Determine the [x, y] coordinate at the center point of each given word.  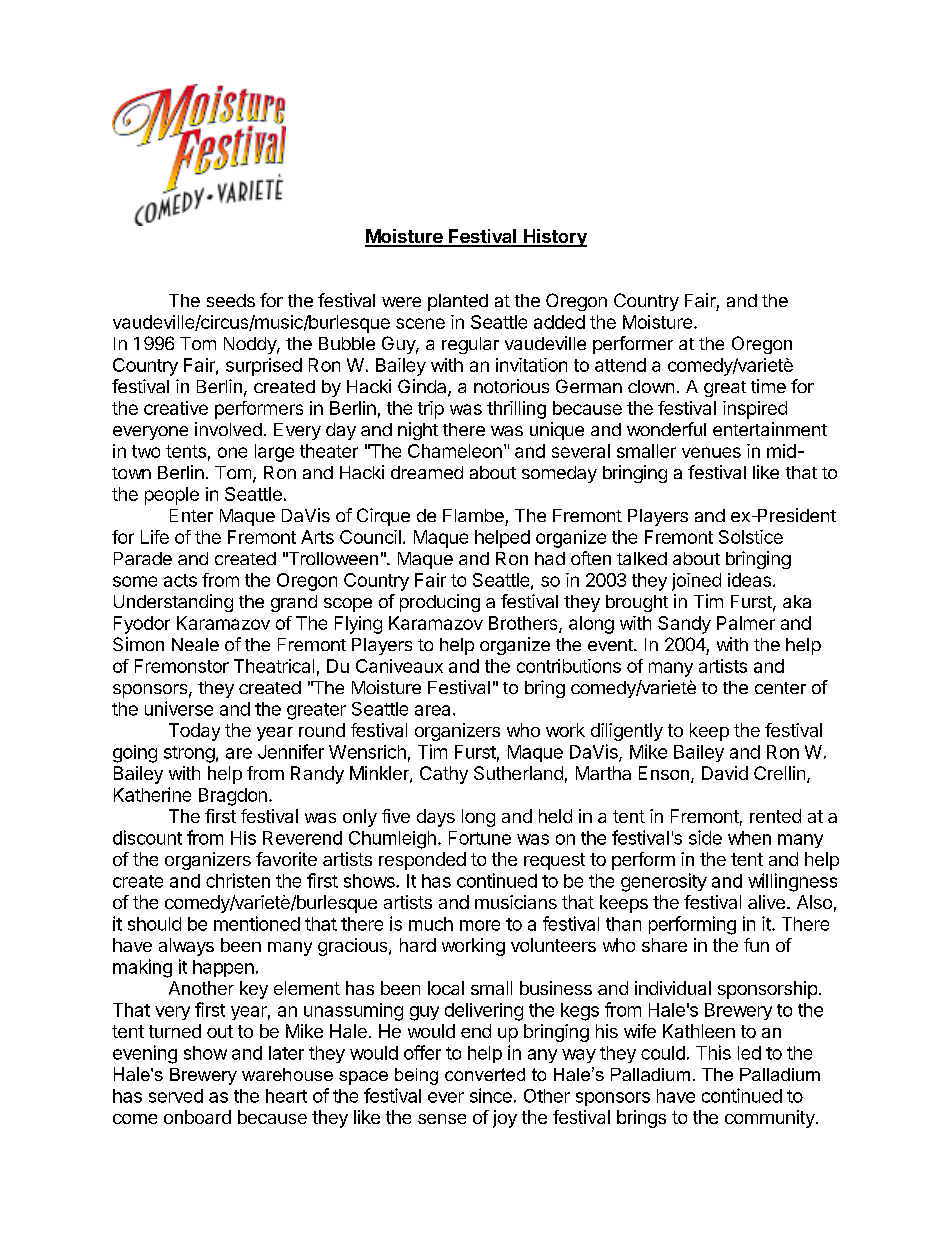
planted [458, 302]
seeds [231, 300]
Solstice [751, 537]
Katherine [152, 794]
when [749, 838]
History [554, 238]
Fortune [480, 838]
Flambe [473, 515]
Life [155, 537]
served [176, 1096]
